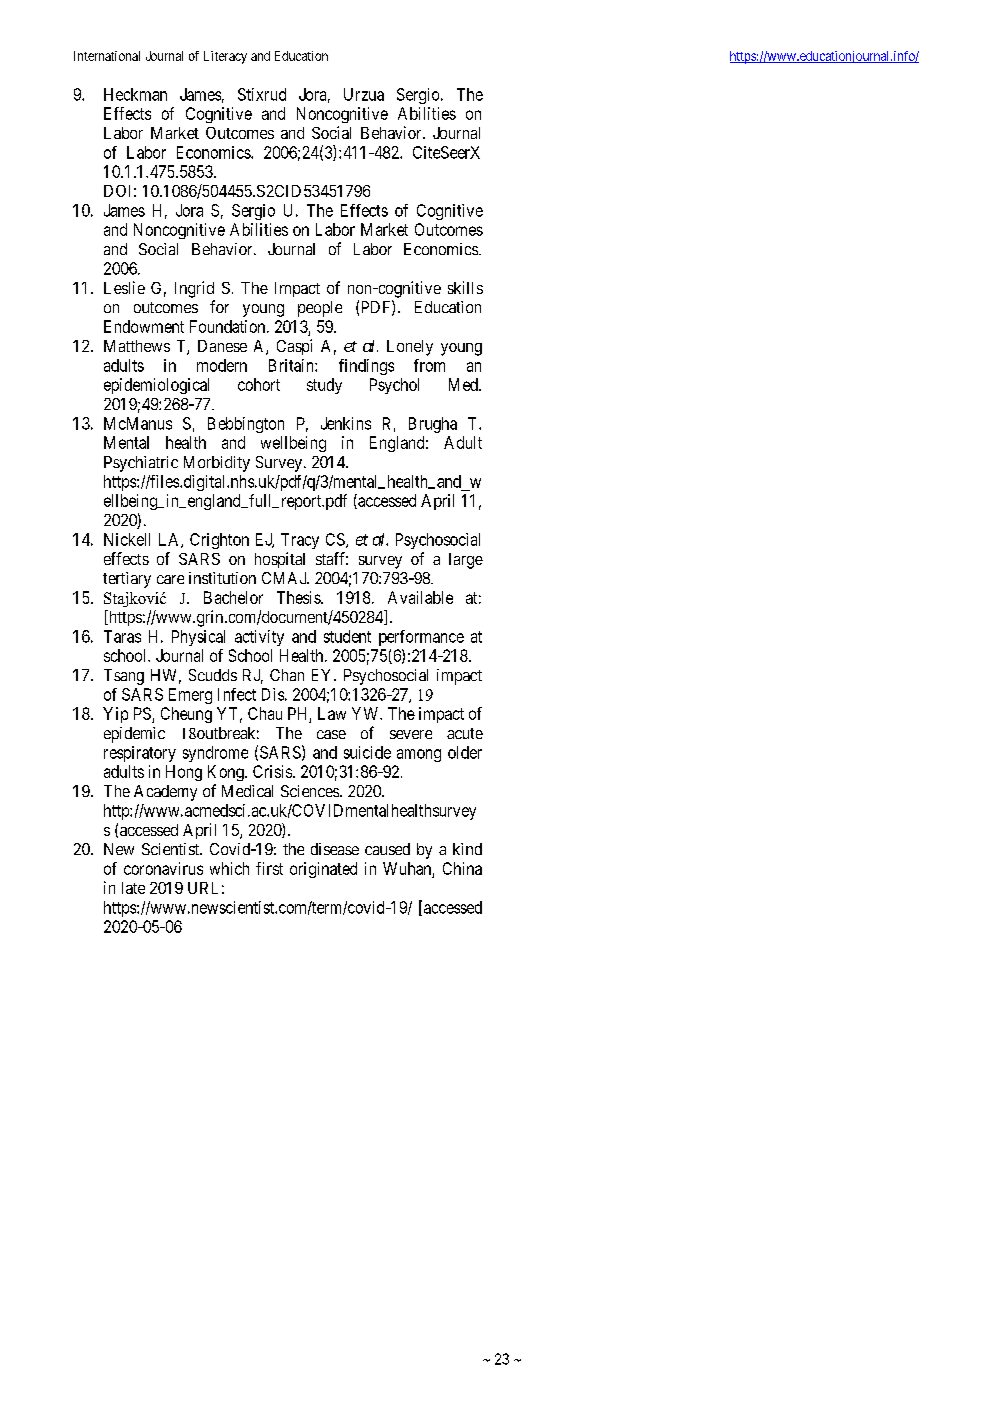 This screenshot has width=1003, height=1418. I want to click on Literacy, so click(225, 57).
